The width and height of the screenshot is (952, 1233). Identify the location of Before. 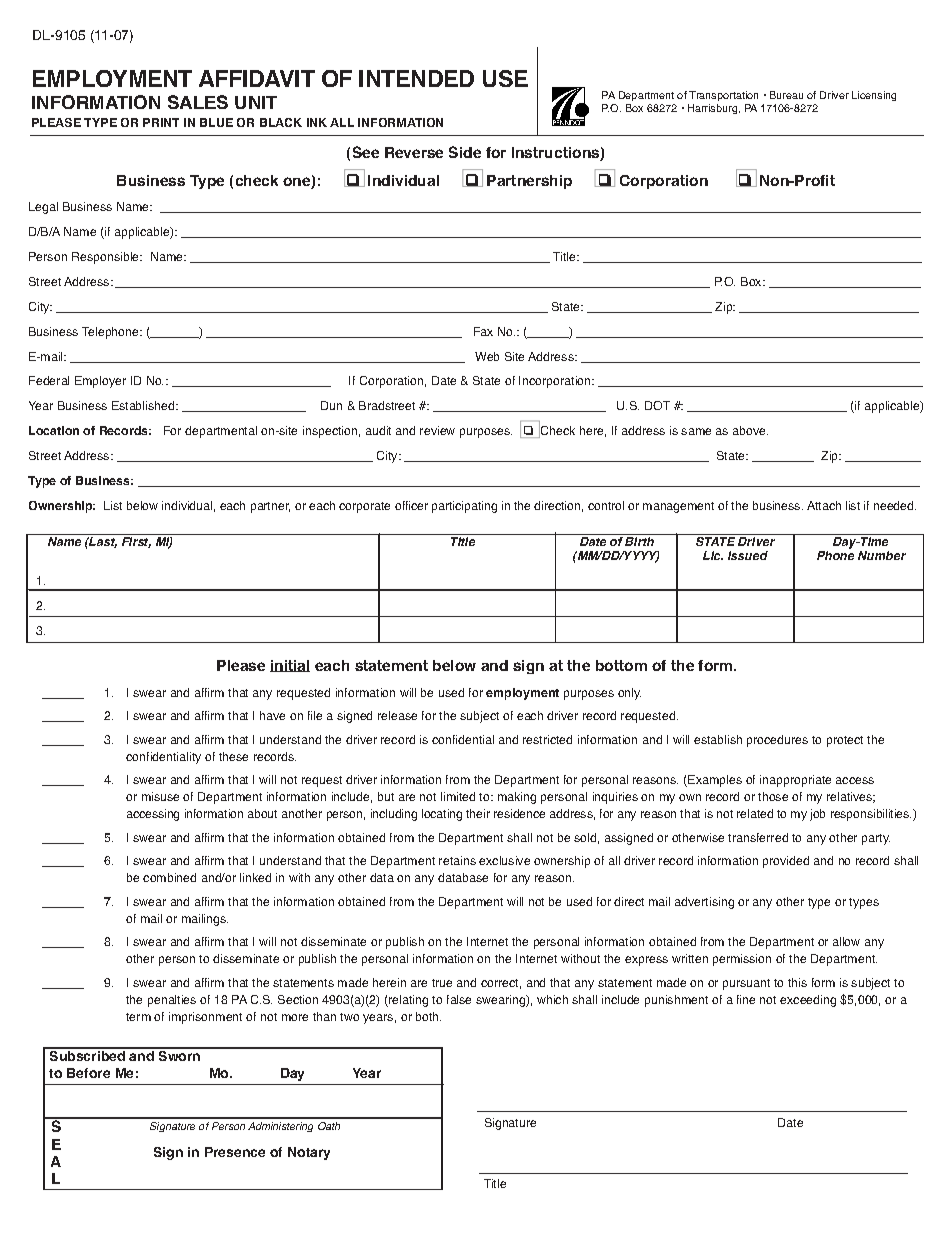
(88, 1073).
